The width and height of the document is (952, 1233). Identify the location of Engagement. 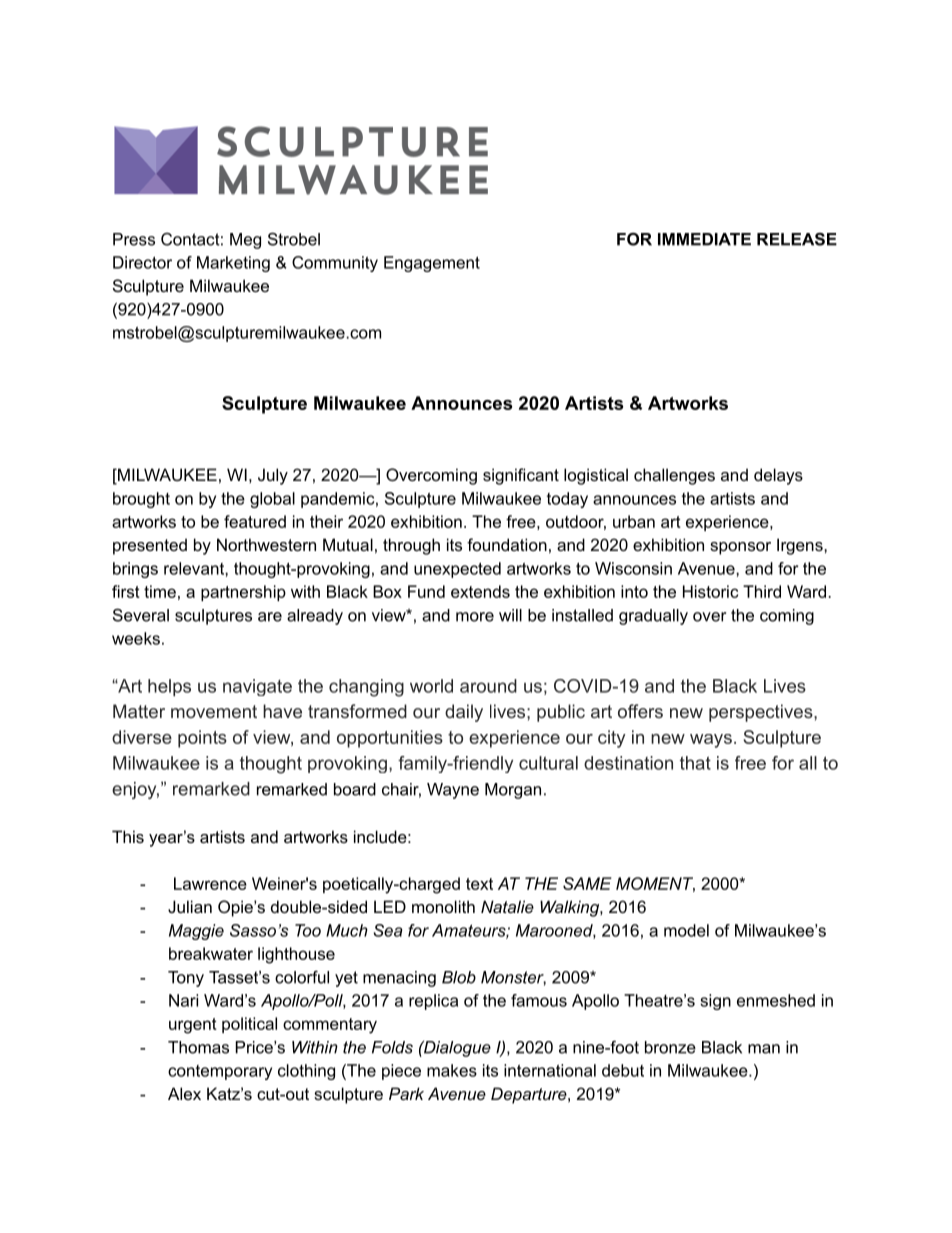
(432, 264).
